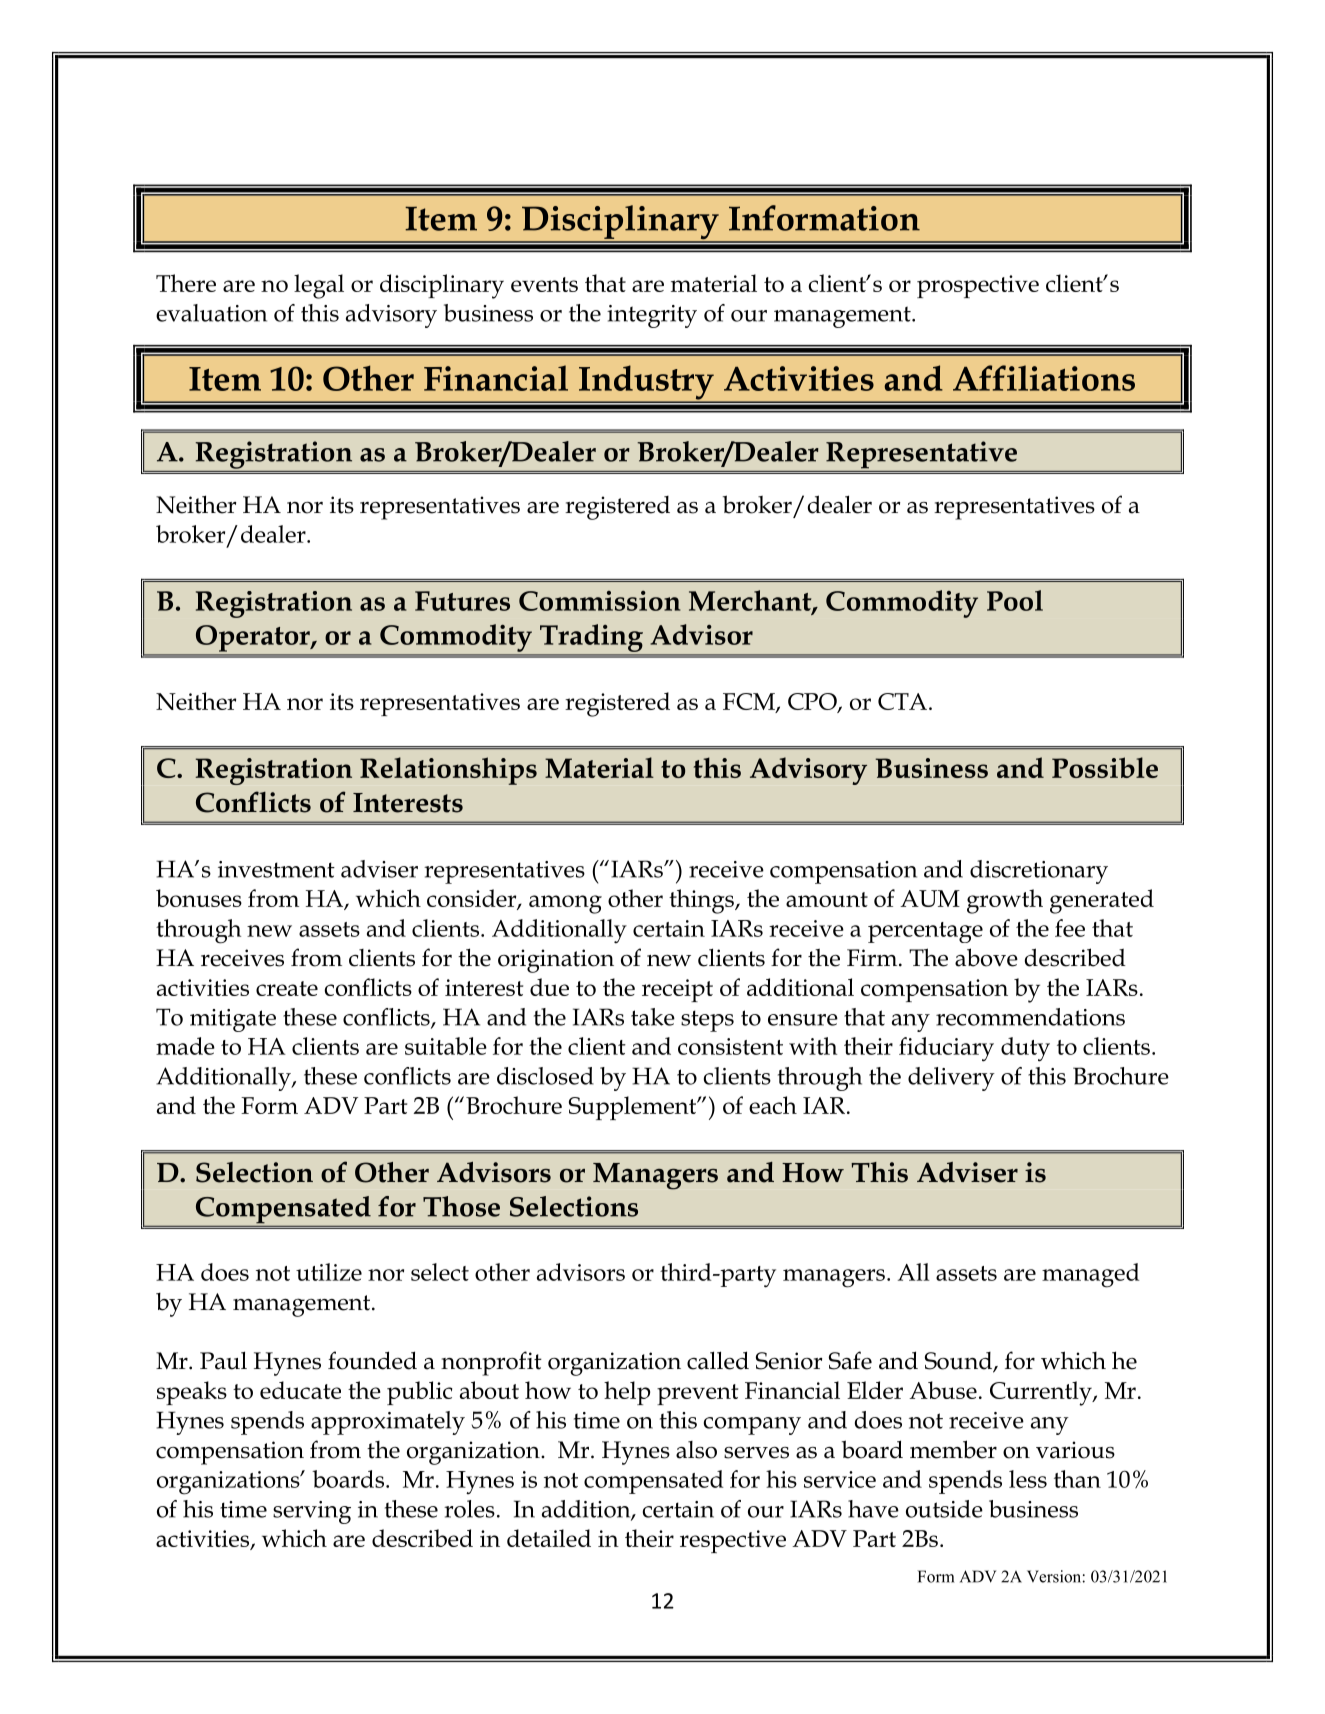 The width and height of the document is (1325, 1714). What do you see at coordinates (696, 1450) in the document?
I see `also` at bounding box center [696, 1450].
